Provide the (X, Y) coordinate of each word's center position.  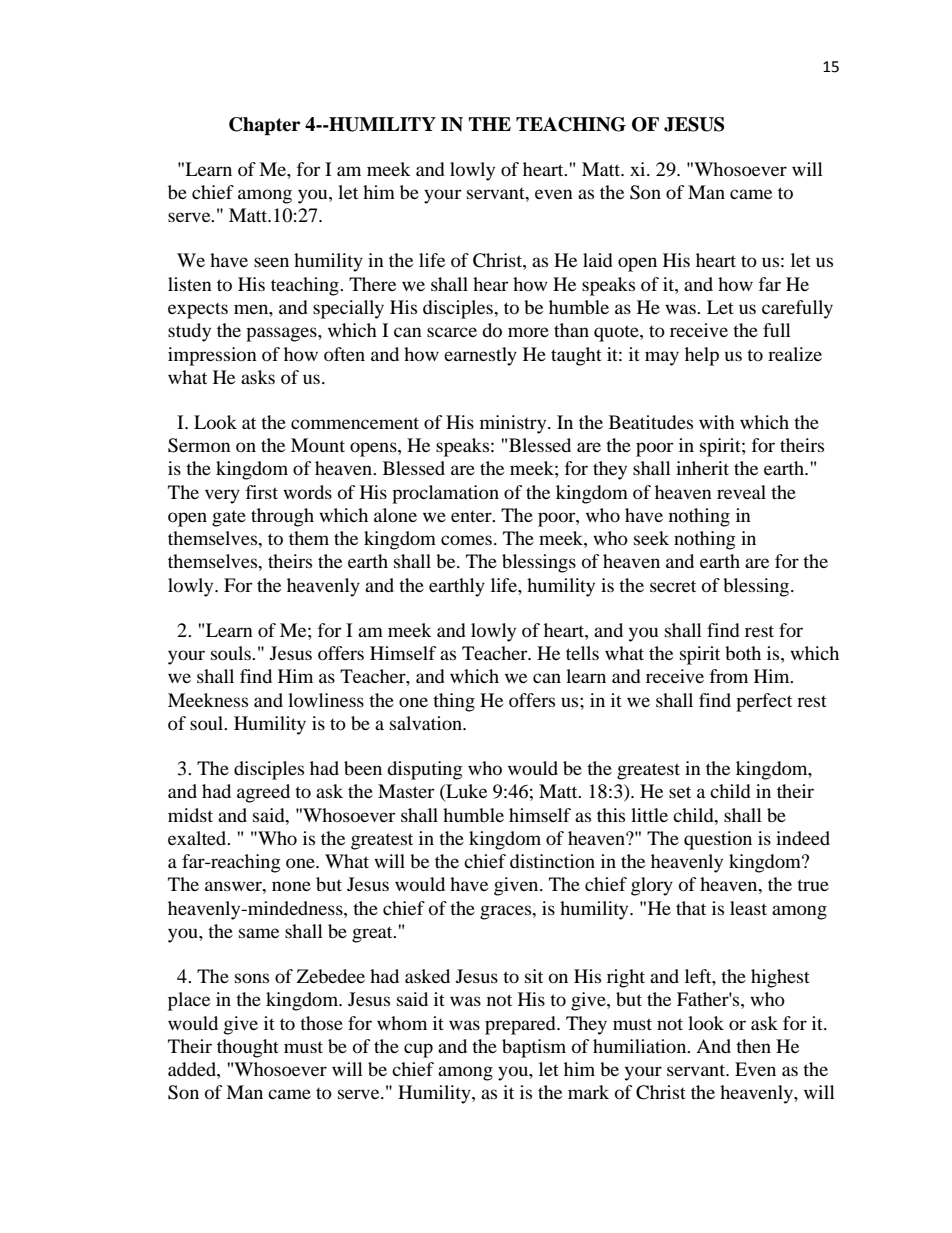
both (743, 653)
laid (598, 260)
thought (248, 1048)
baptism (534, 1048)
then (753, 1046)
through (282, 517)
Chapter (264, 126)
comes (466, 540)
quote (617, 333)
